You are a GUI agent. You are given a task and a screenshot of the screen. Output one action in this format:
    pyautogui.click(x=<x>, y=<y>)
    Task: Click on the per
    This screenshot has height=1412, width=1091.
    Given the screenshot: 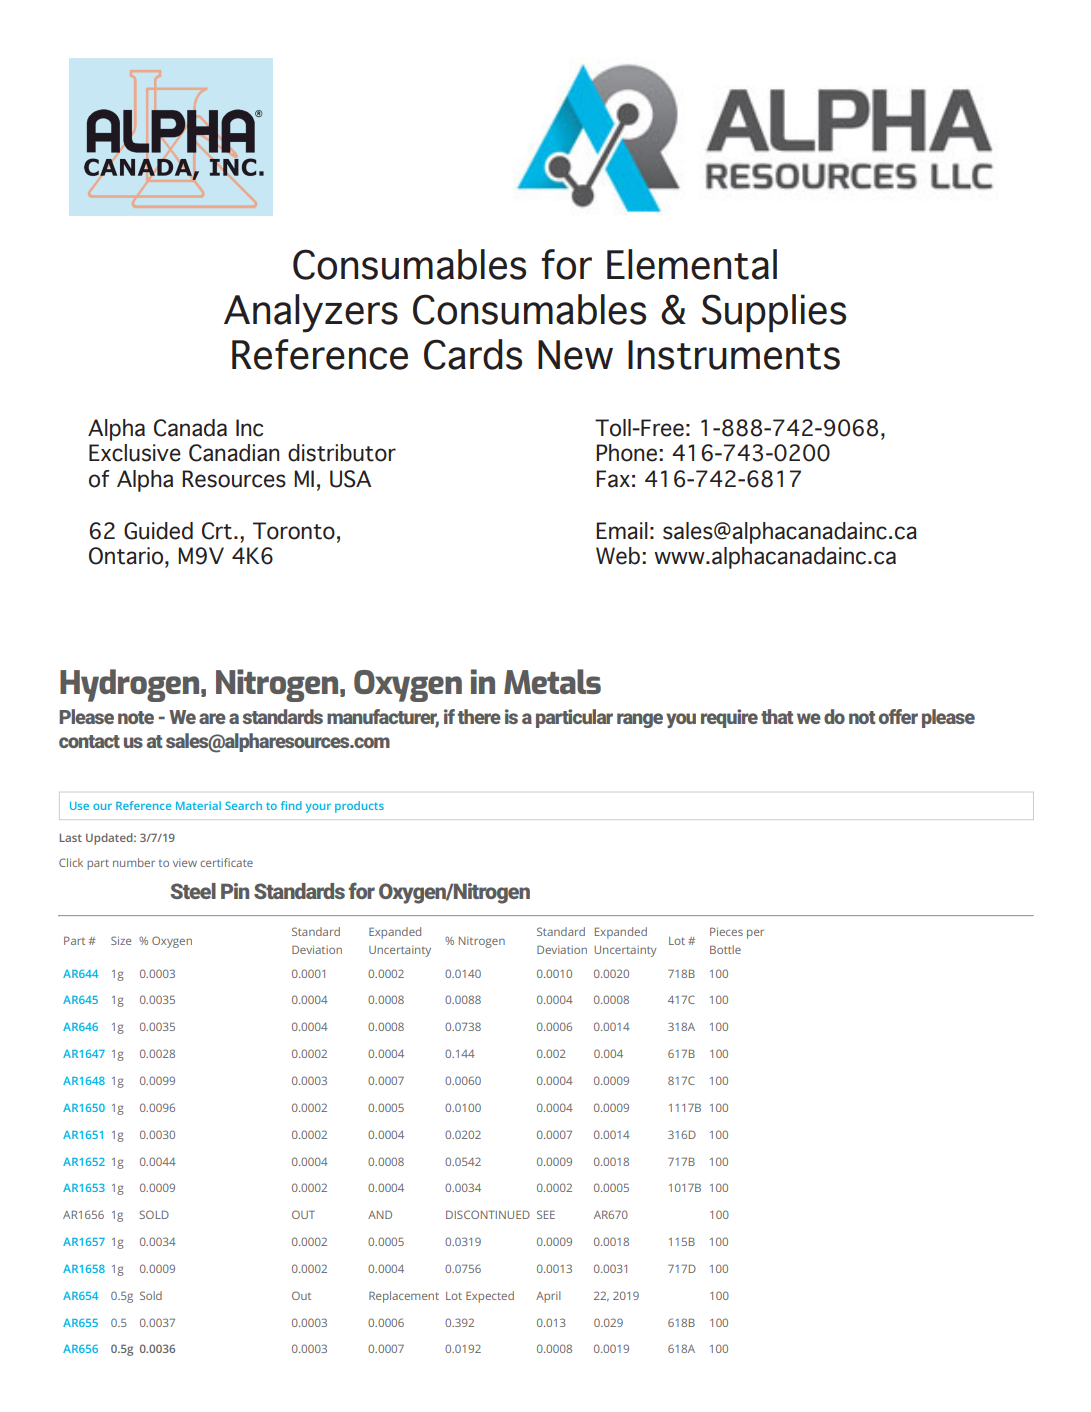 What is the action you would take?
    pyautogui.click(x=755, y=934)
